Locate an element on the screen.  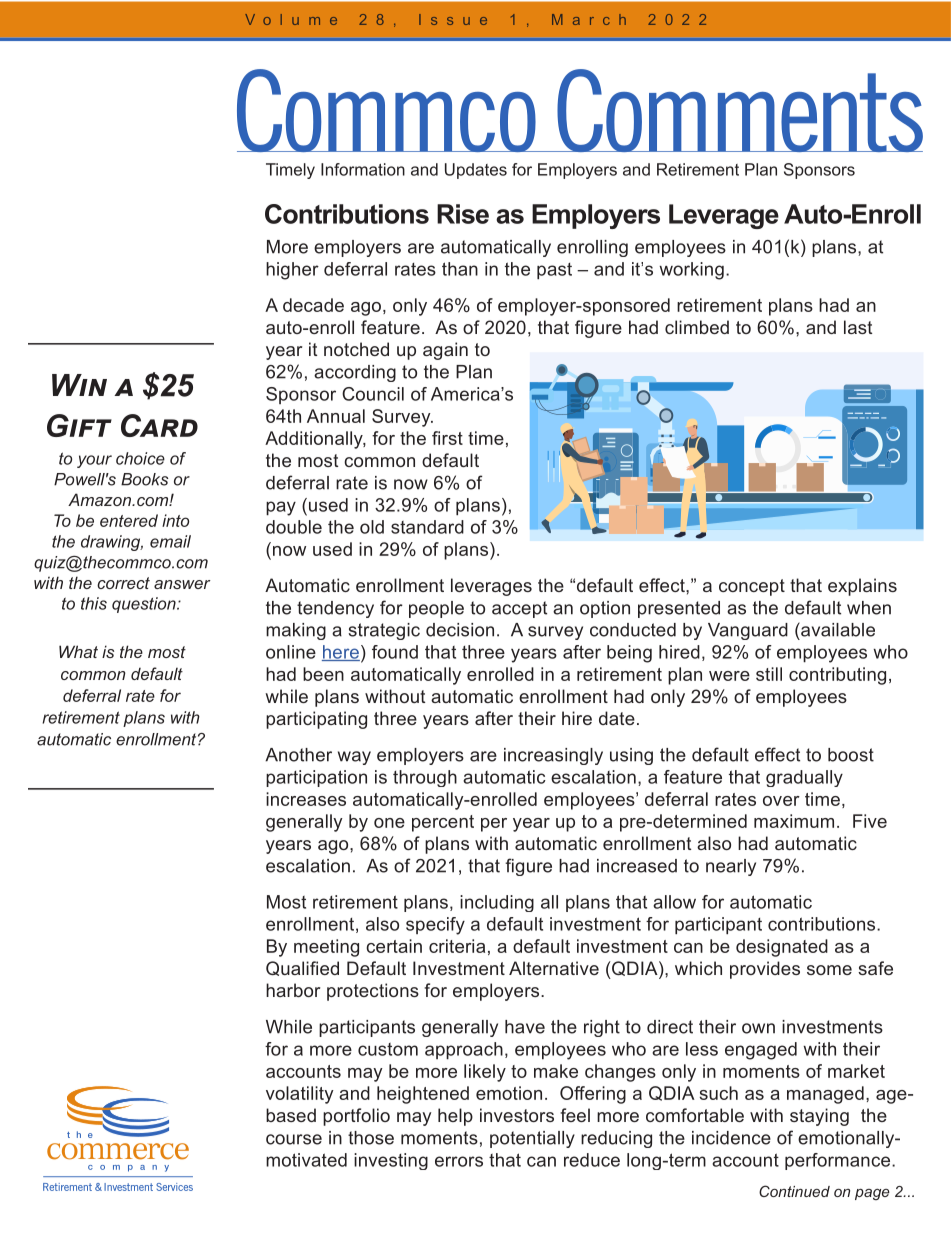
What is located at coordinates (78, 651).
